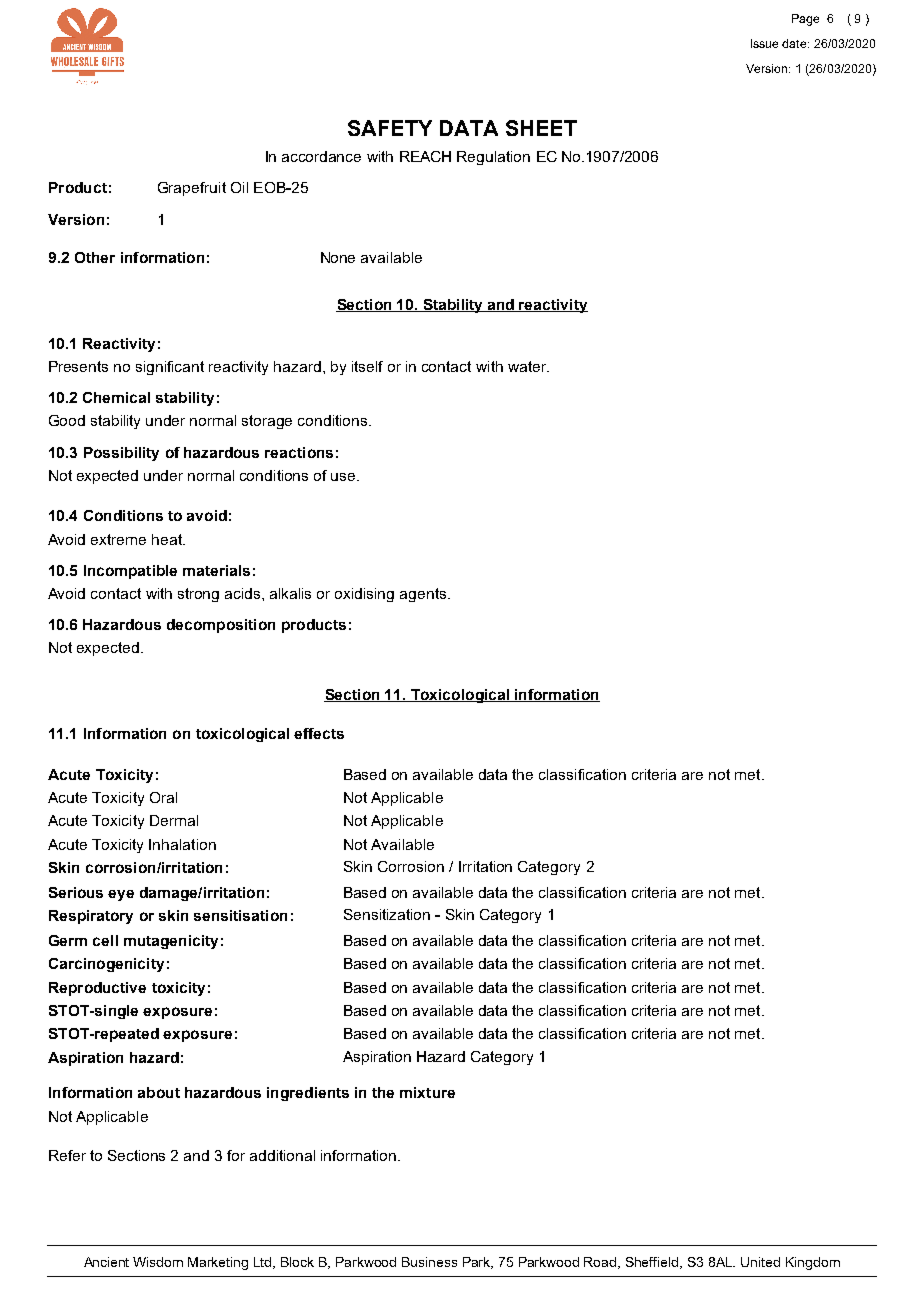 The height and width of the image is (1308, 924). Describe the element at coordinates (239, 187) in the image. I see `Oil` at that location.
